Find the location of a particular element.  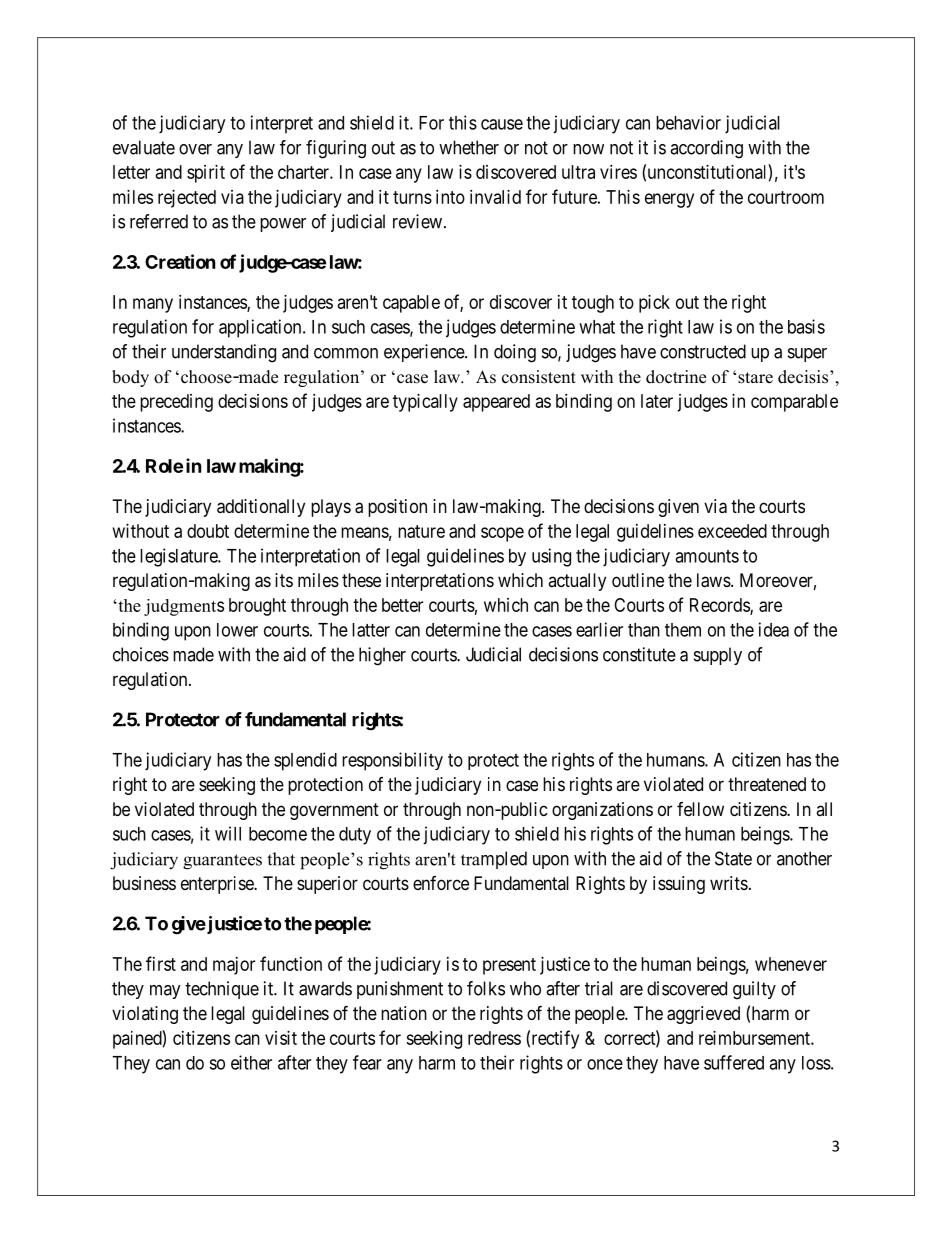

according is located at coordinates (706, 149).
